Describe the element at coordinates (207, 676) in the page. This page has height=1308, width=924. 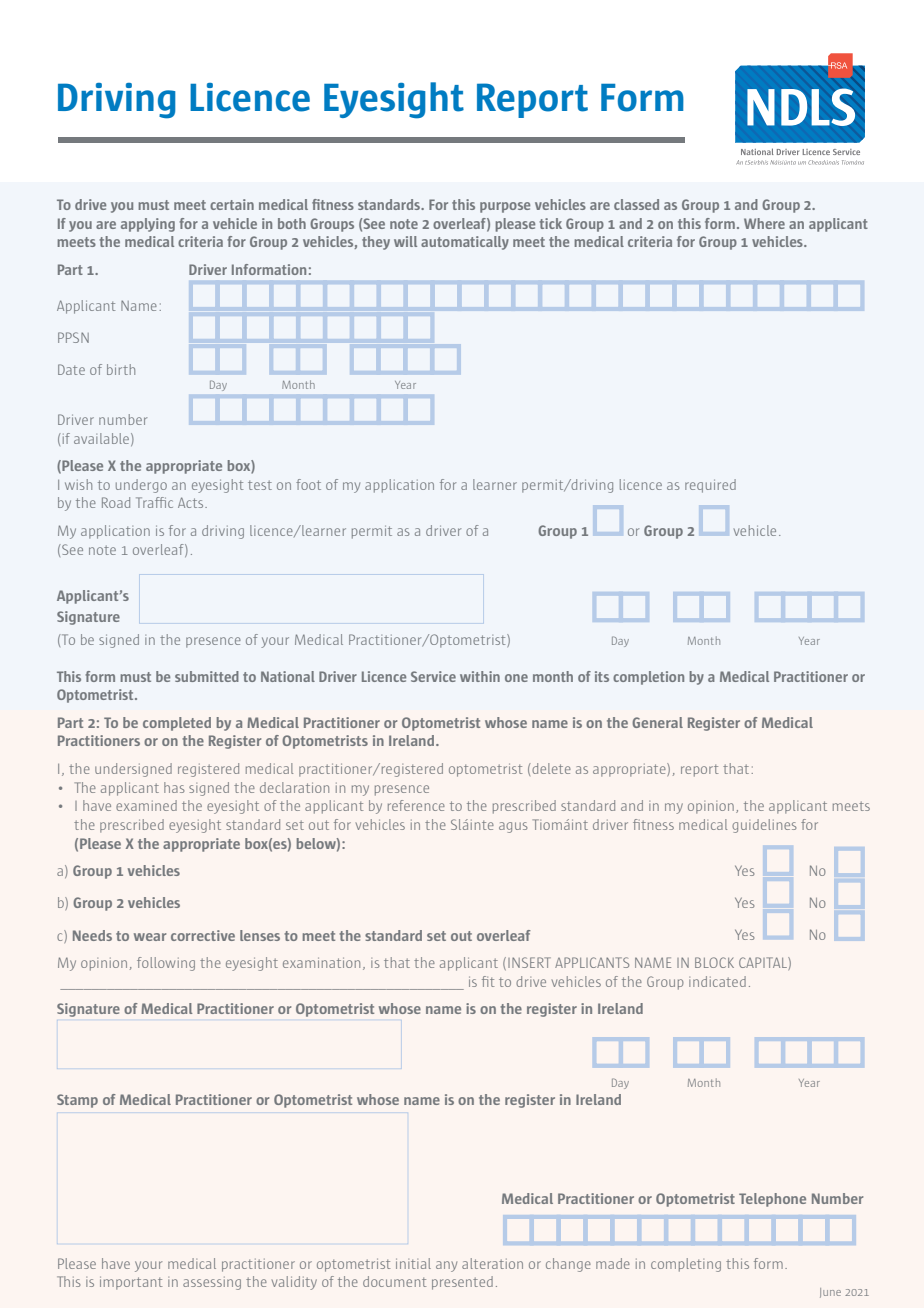
I see `submitted` at that location.
